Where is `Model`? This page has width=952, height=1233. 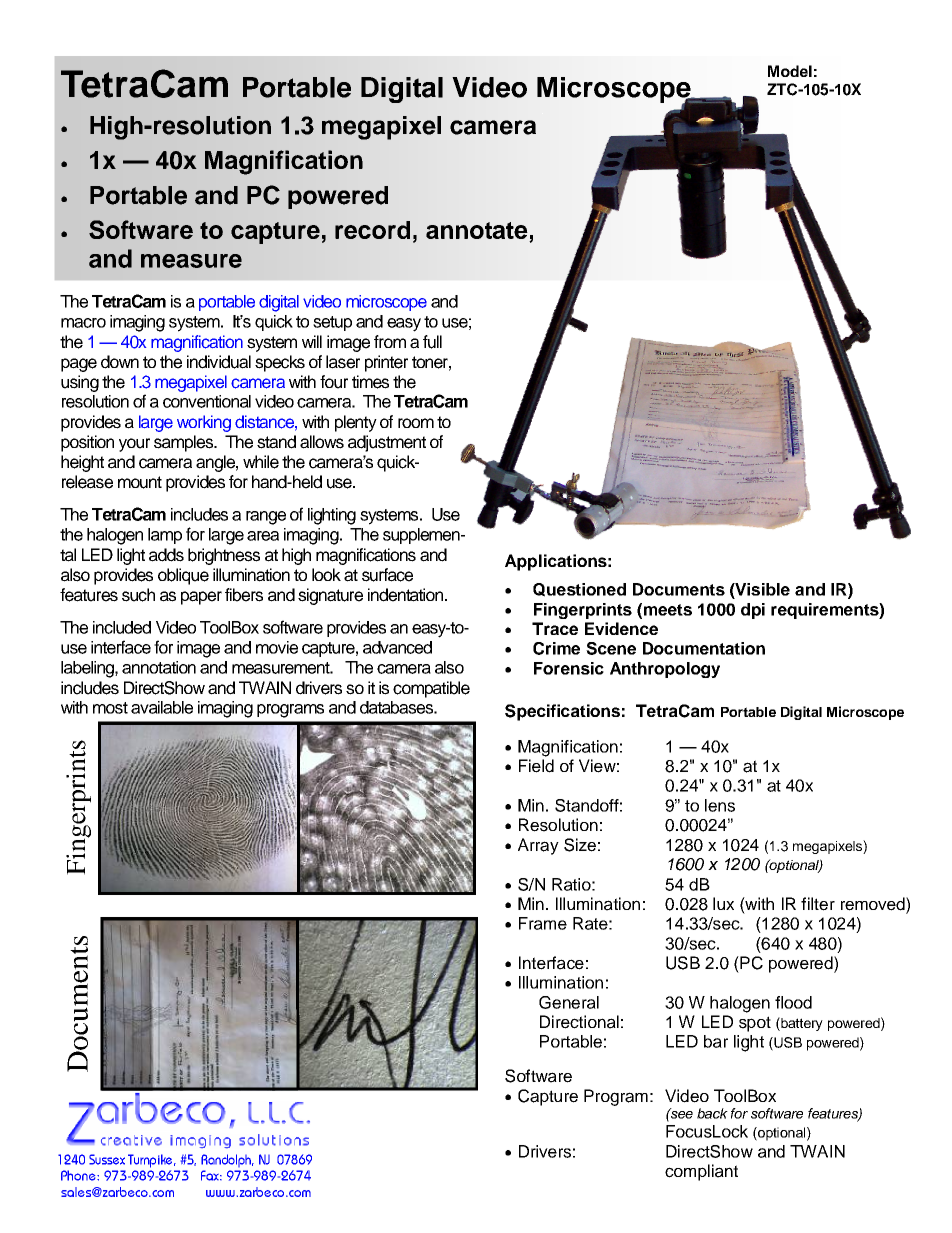
Model is located at coordinates (790, 71).
